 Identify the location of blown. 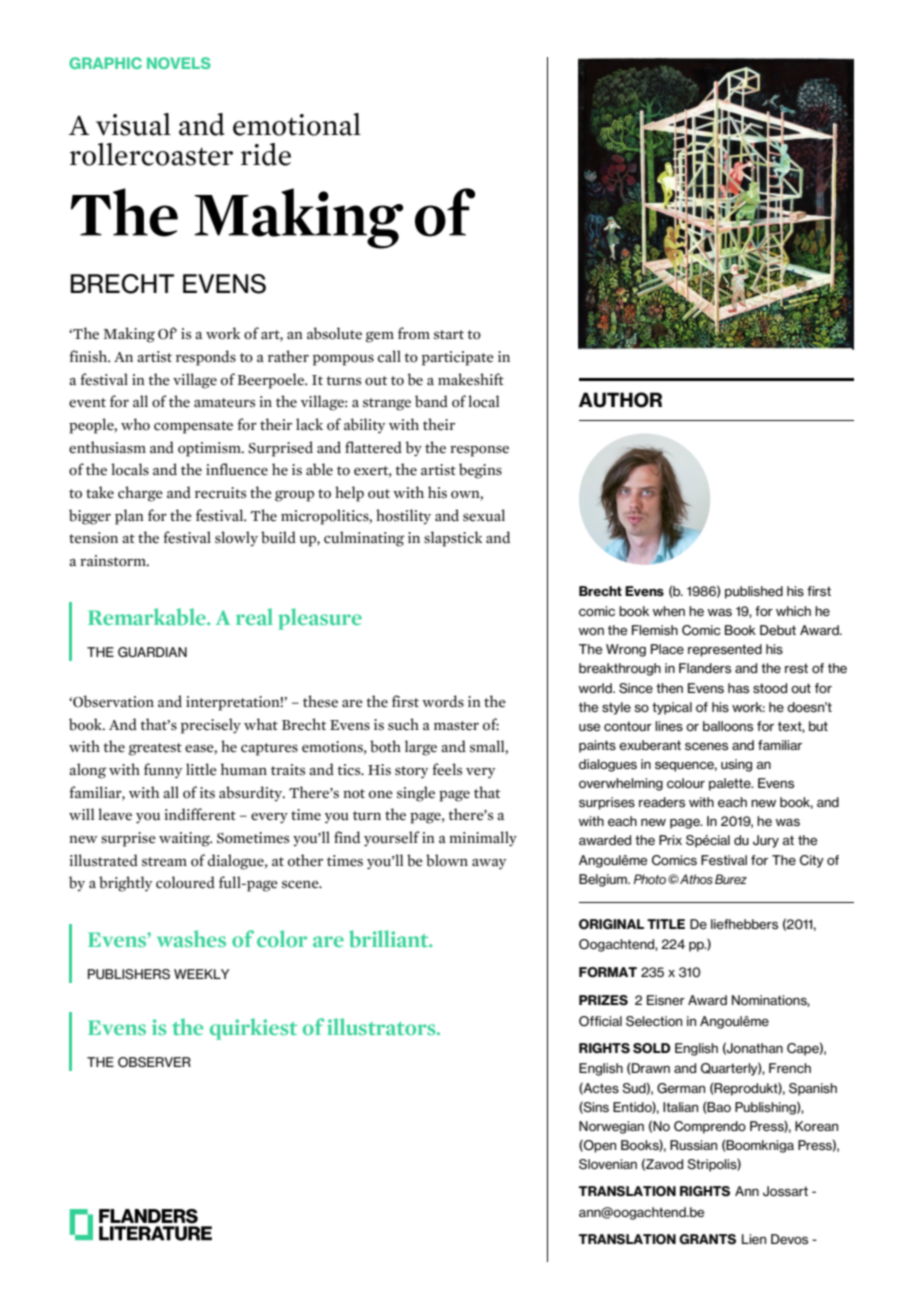
(447, 860).
